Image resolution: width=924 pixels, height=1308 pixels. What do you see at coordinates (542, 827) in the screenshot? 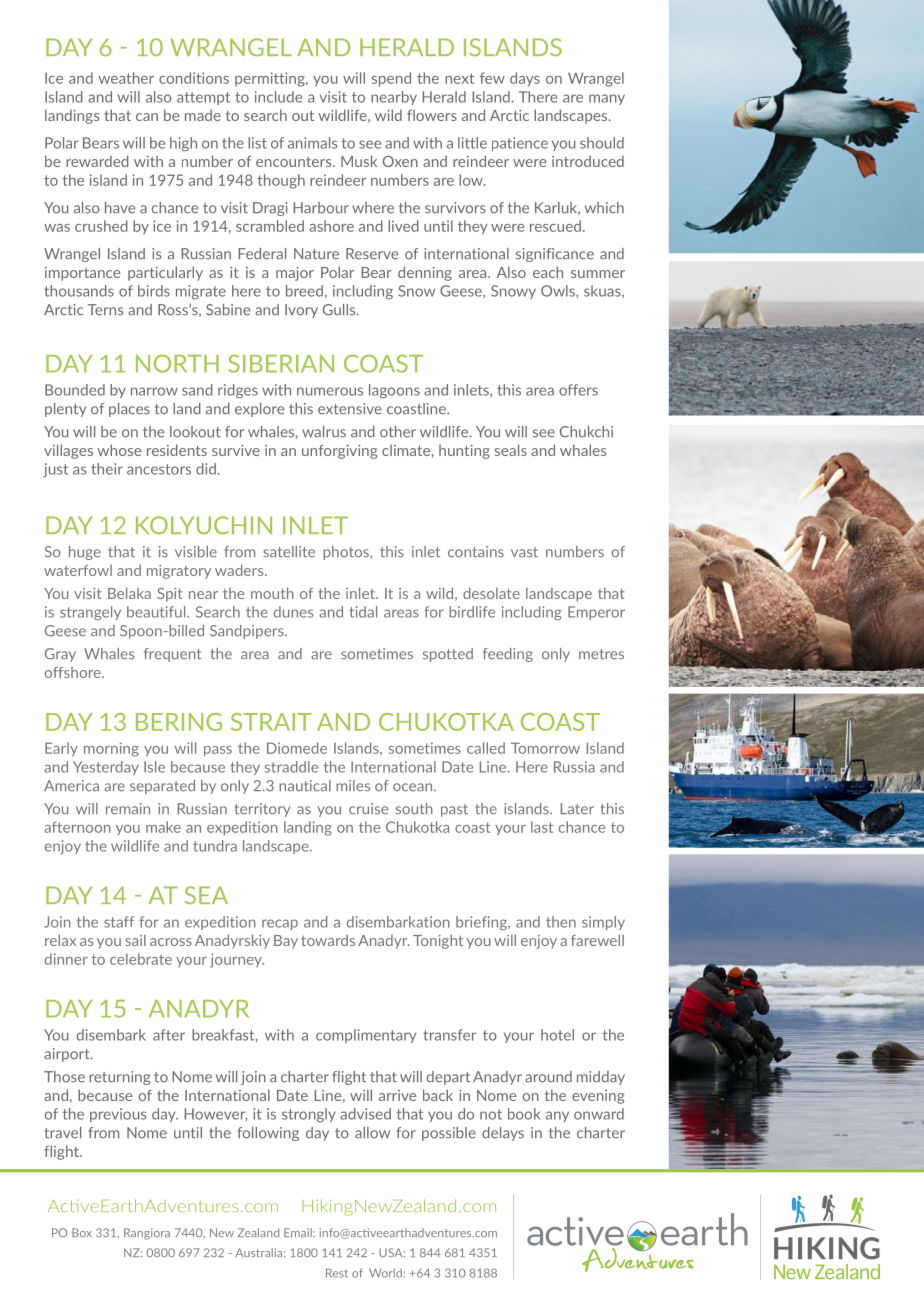
I see `last` at bounding box center [542, 827].
